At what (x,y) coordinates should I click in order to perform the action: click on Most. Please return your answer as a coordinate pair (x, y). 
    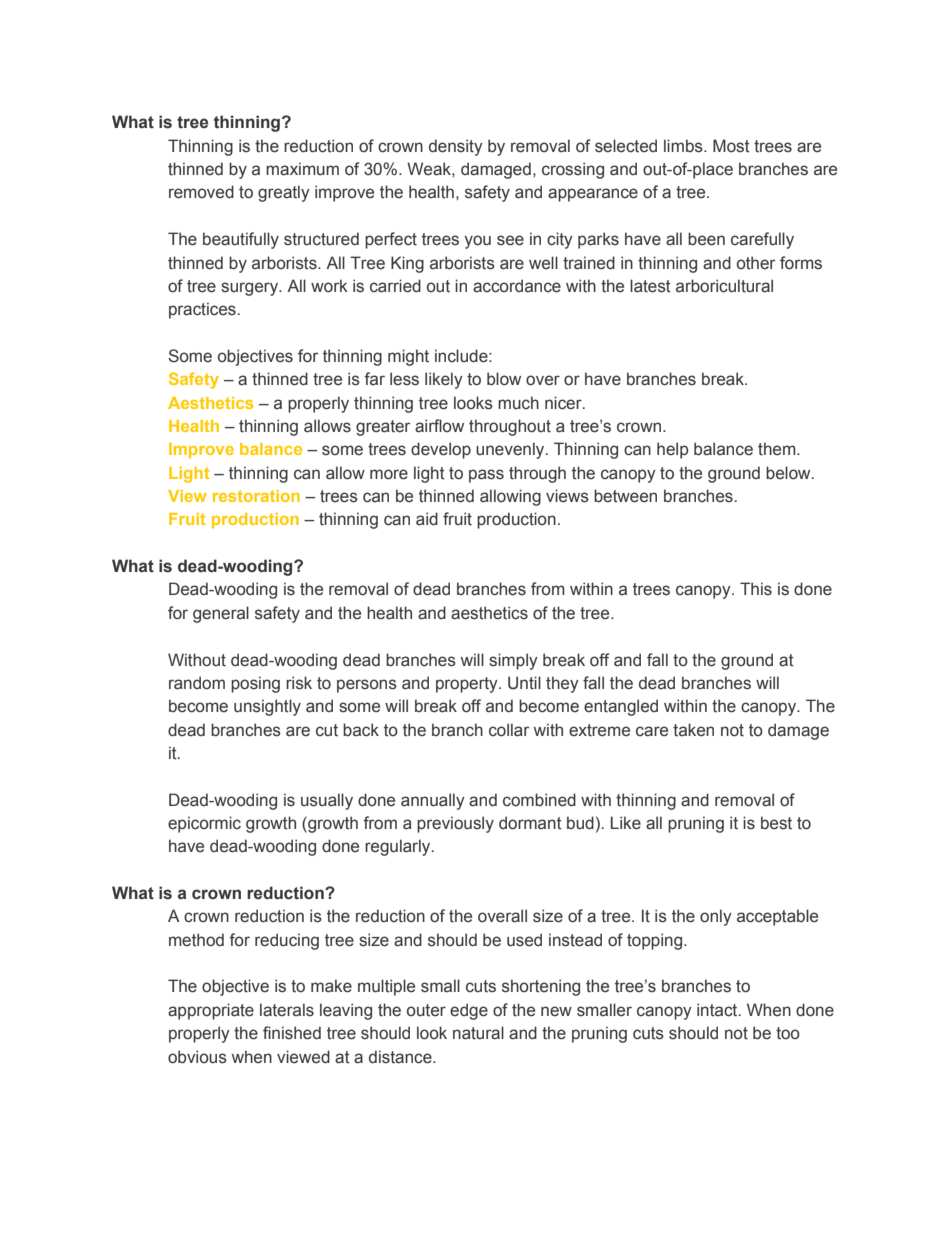
    Looking at the image, I should click on (731, 146).
